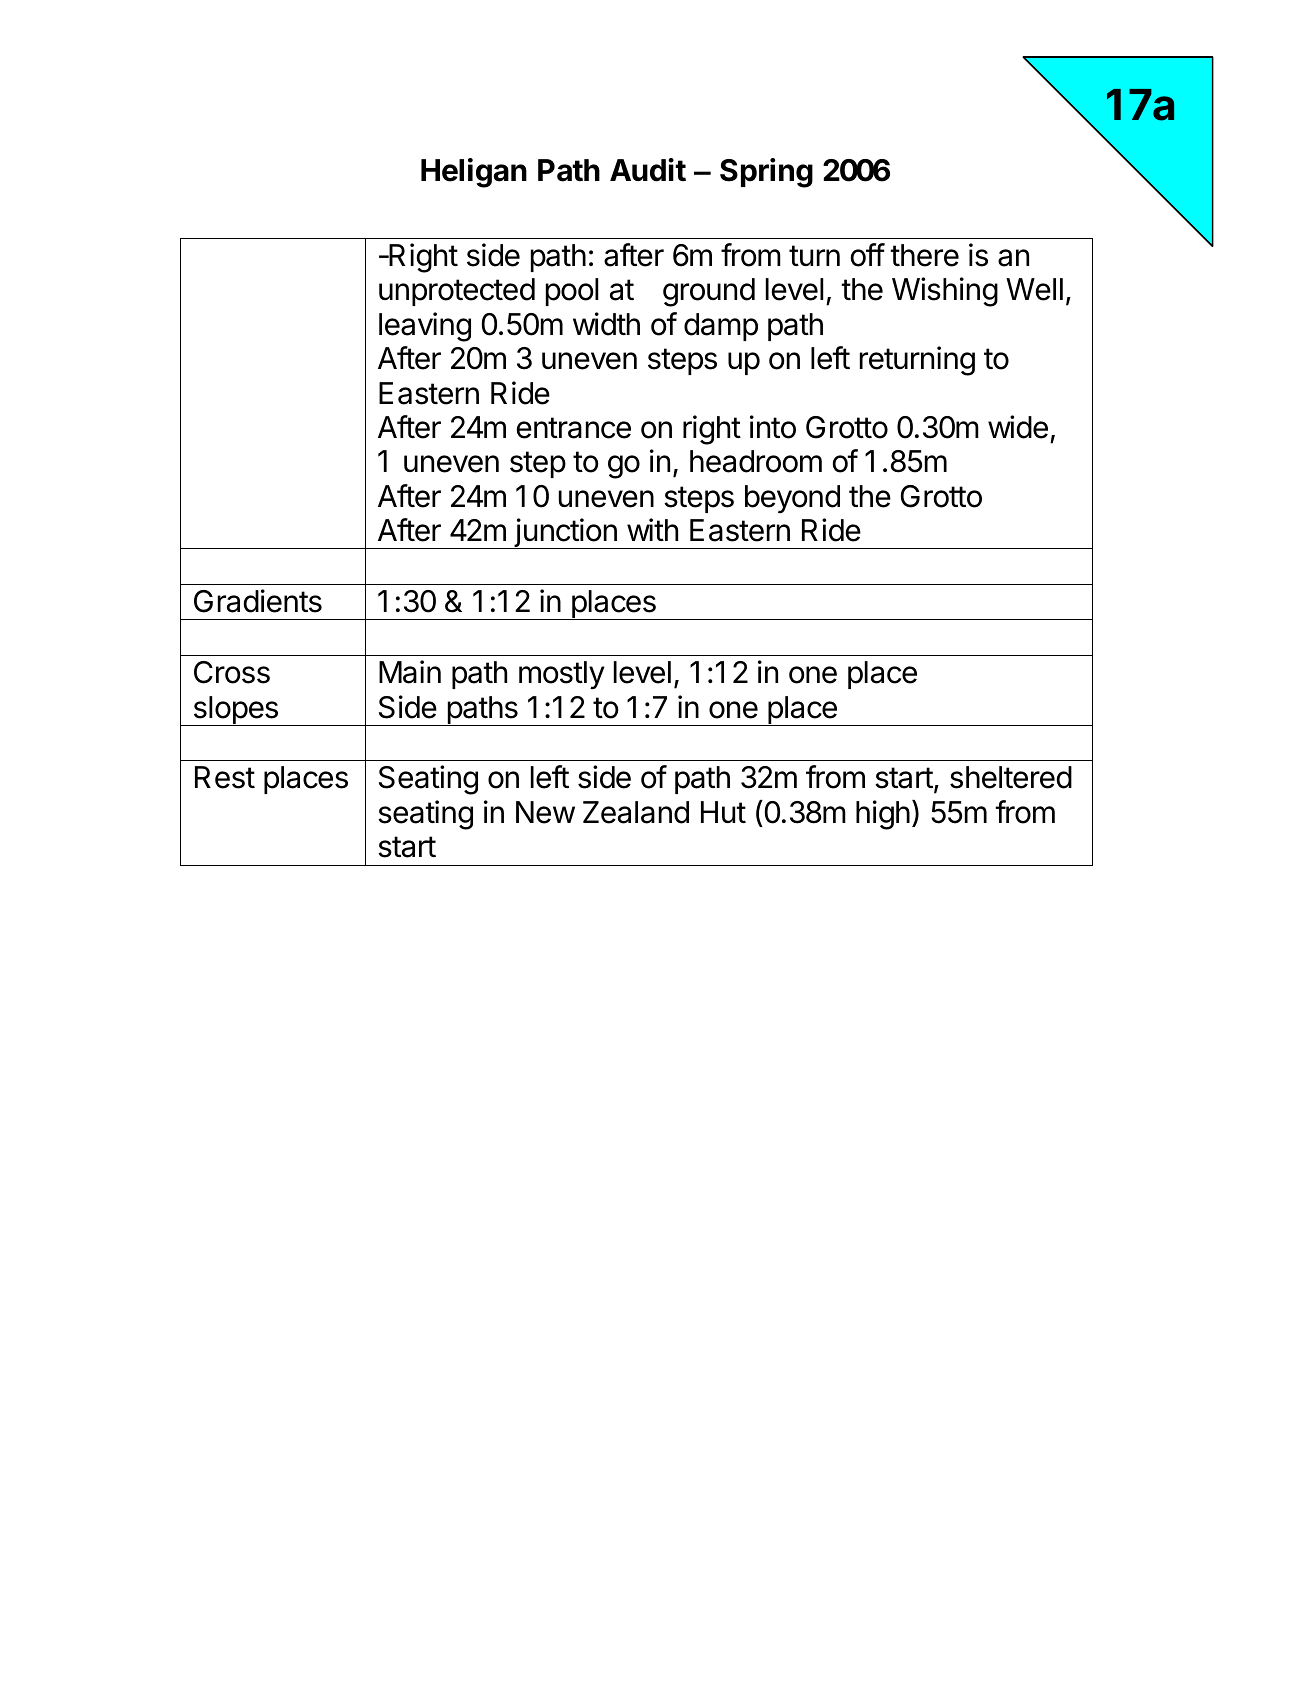 This page has width=1308, height=1693. Describe the element at coordinates (225, 777) in the page. I see `Rest` at that location.
